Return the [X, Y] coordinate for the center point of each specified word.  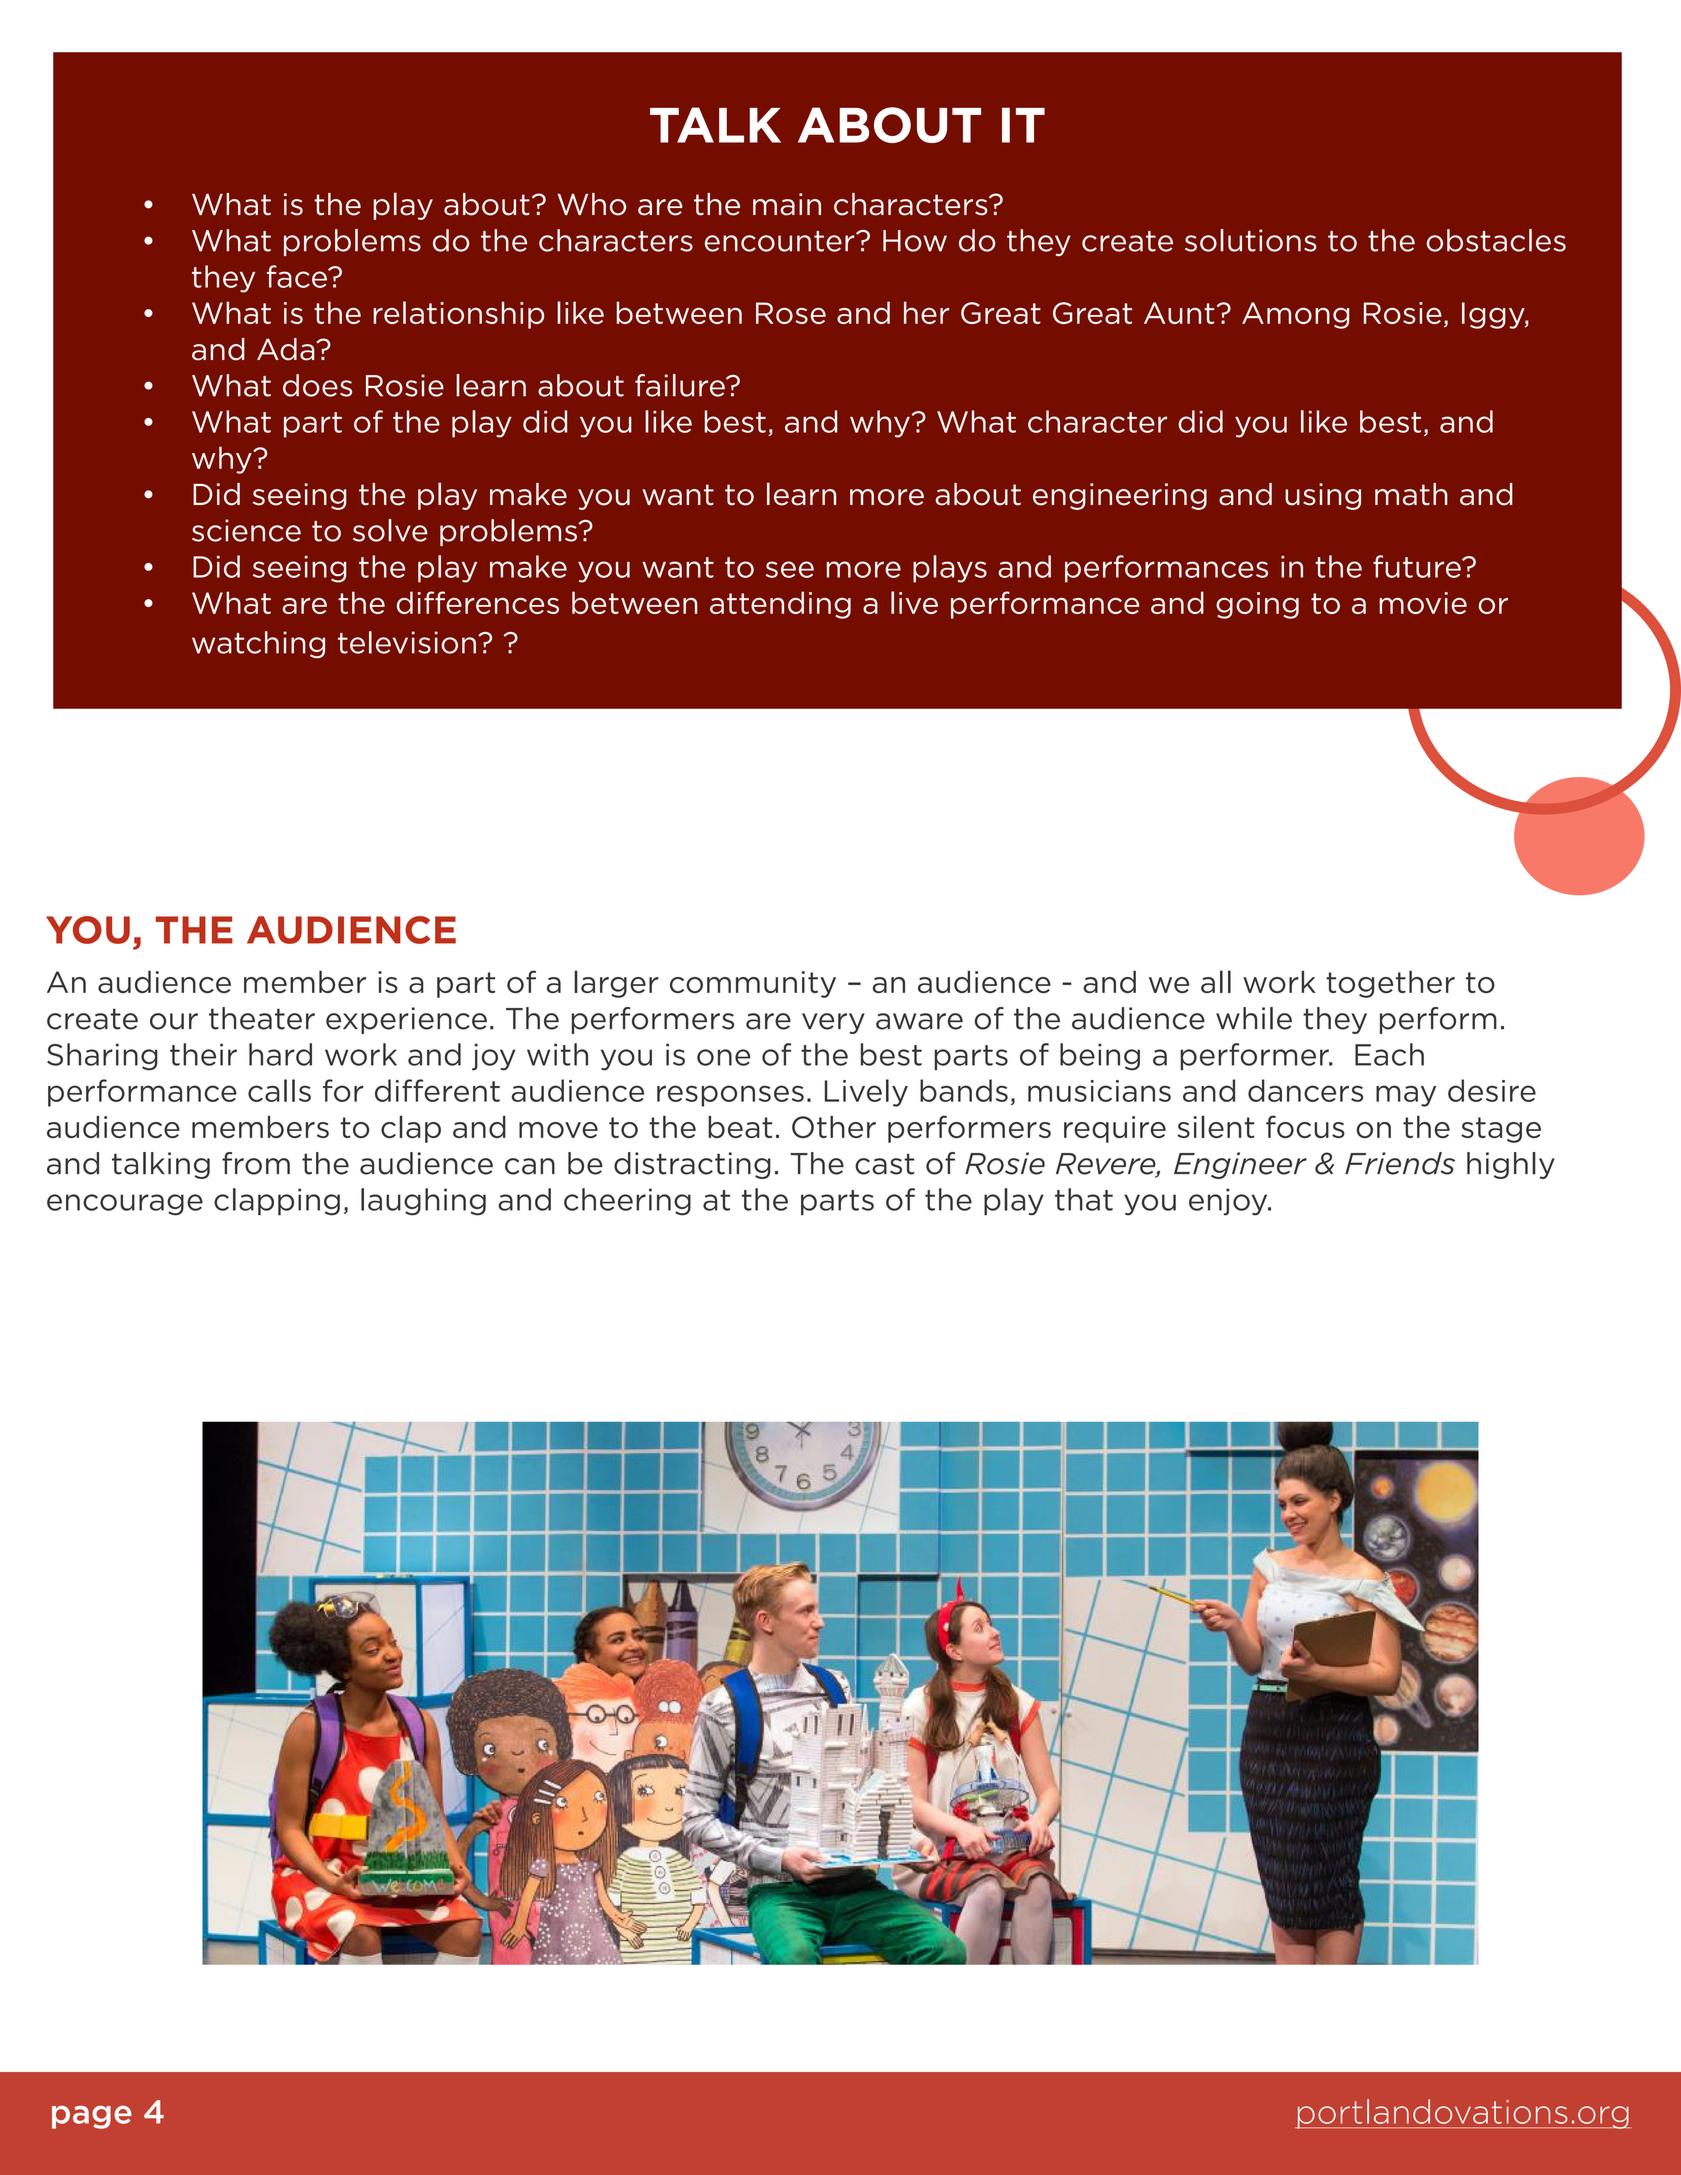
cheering [627, 1202]
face [298, 276]
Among [1295, 315]
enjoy [1229, 1202]
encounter [781, 241]
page [92, 2117]
